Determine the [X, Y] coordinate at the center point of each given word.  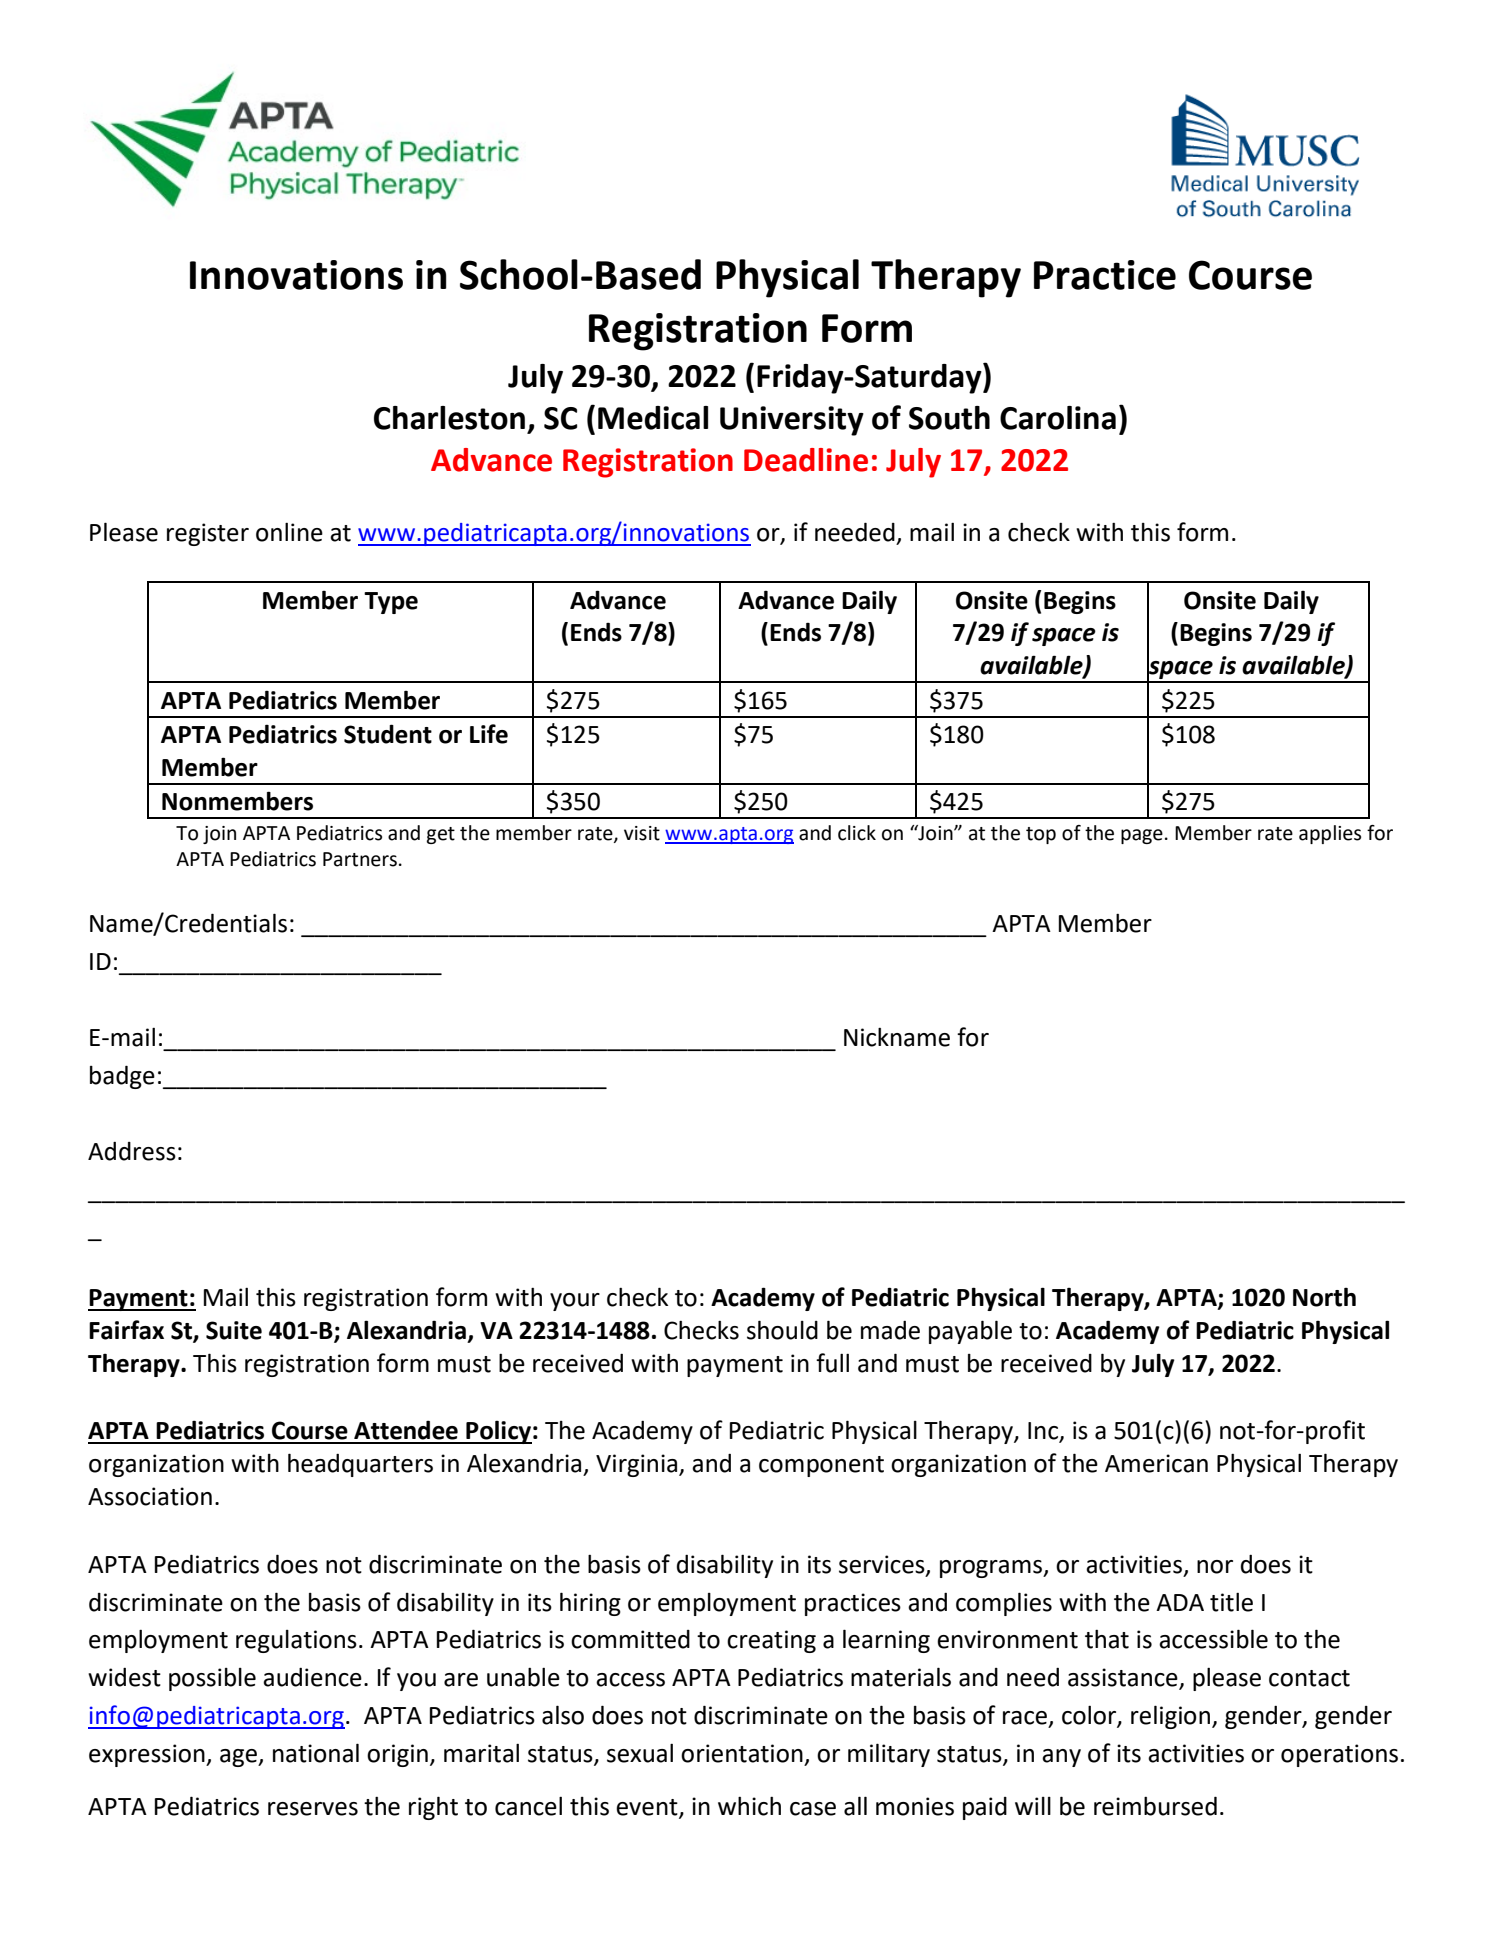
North [1324, 1297]
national [316, 1753]
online [289, 532]
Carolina [1058, 418]
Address [132, 1151]
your [575, 1302]
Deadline [806, 460]
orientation [742, 1753]
